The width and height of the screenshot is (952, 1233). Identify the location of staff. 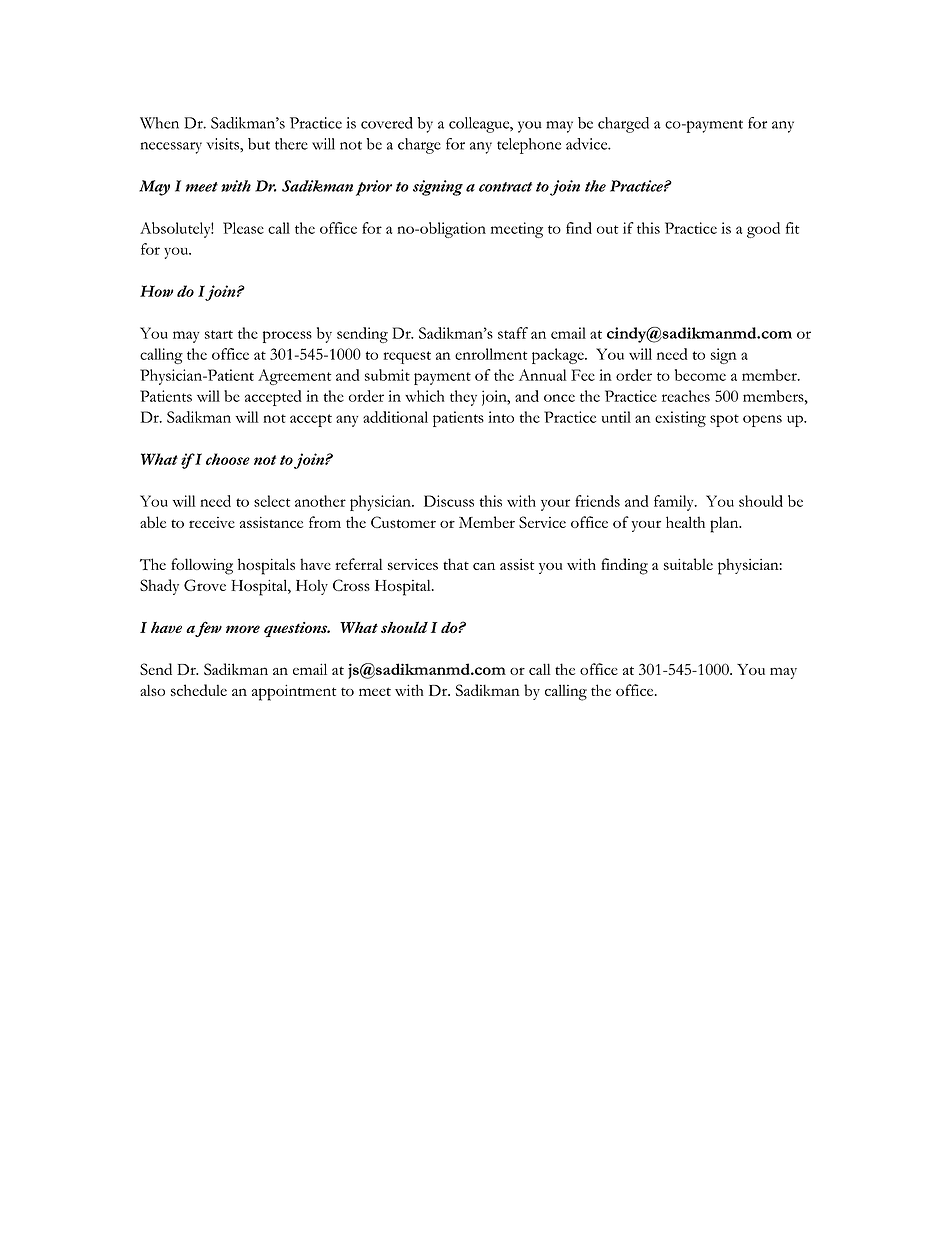
(513, 333).
